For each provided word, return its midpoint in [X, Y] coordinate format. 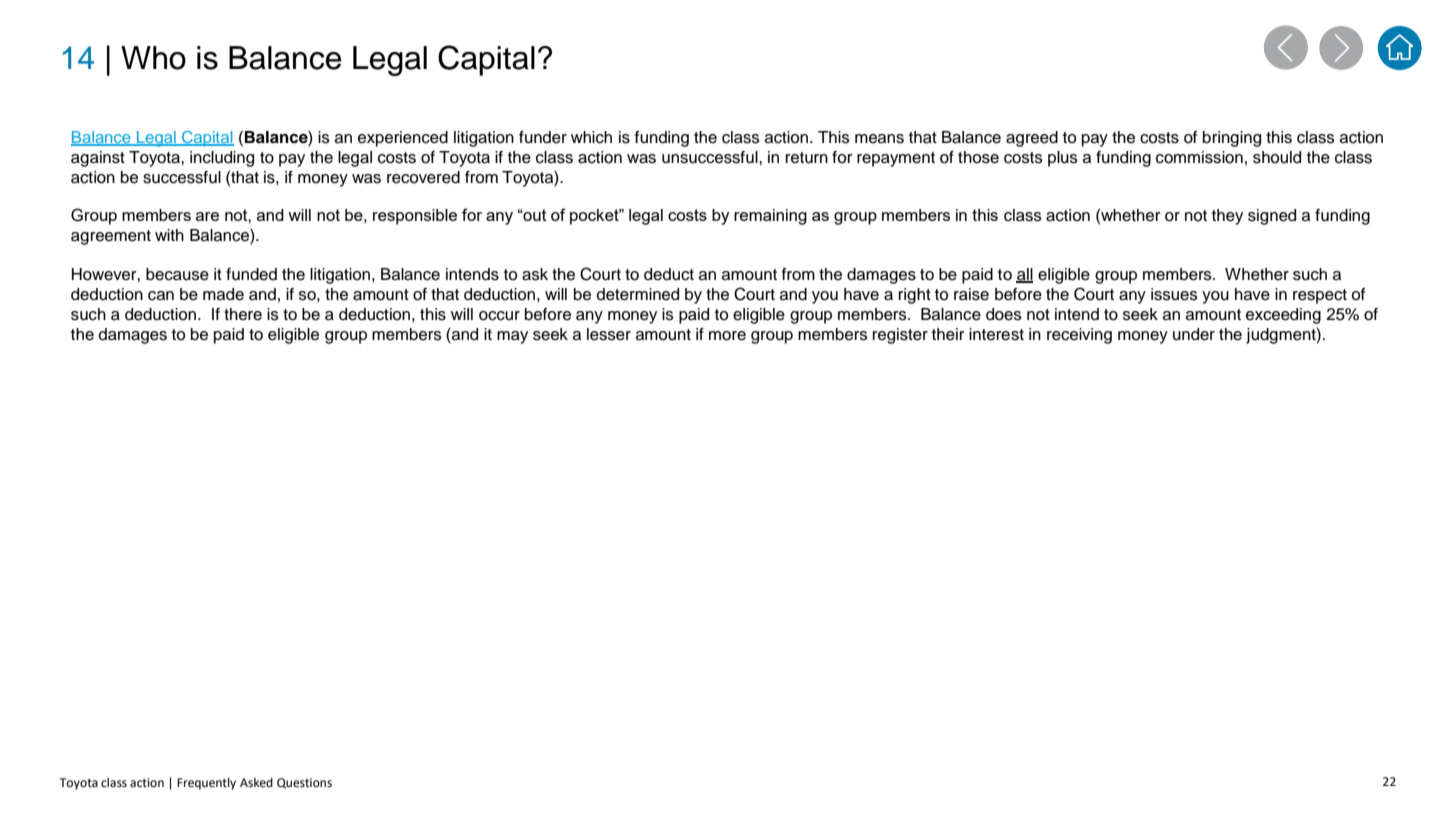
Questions [304, 783]
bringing [1232, 139]
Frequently [206, 784]
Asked [256, 783]
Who [153, 58]
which [591, 137]
